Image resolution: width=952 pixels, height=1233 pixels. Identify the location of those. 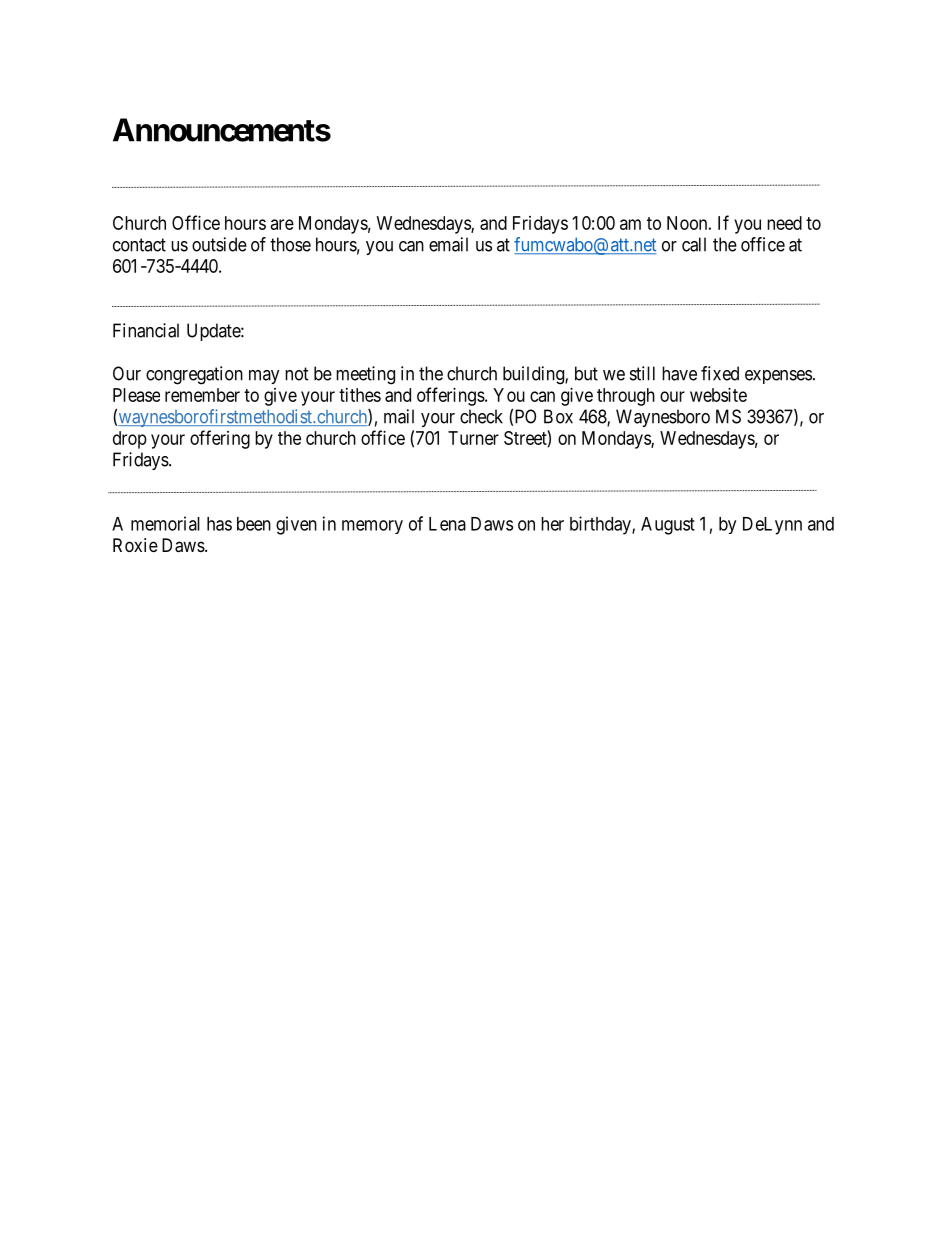
(290, 244).
